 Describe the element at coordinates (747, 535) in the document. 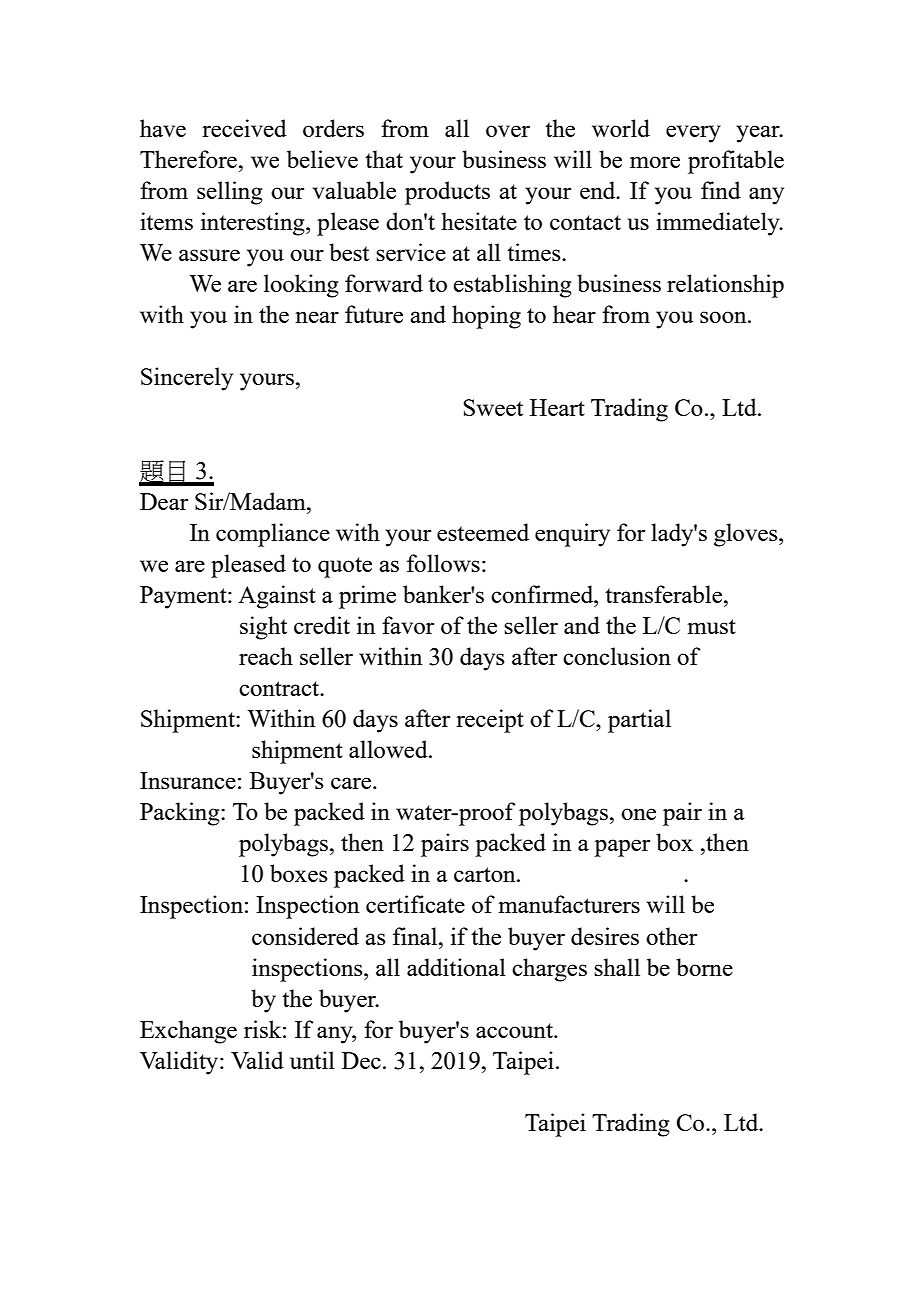

I see `gloves` at that location.
